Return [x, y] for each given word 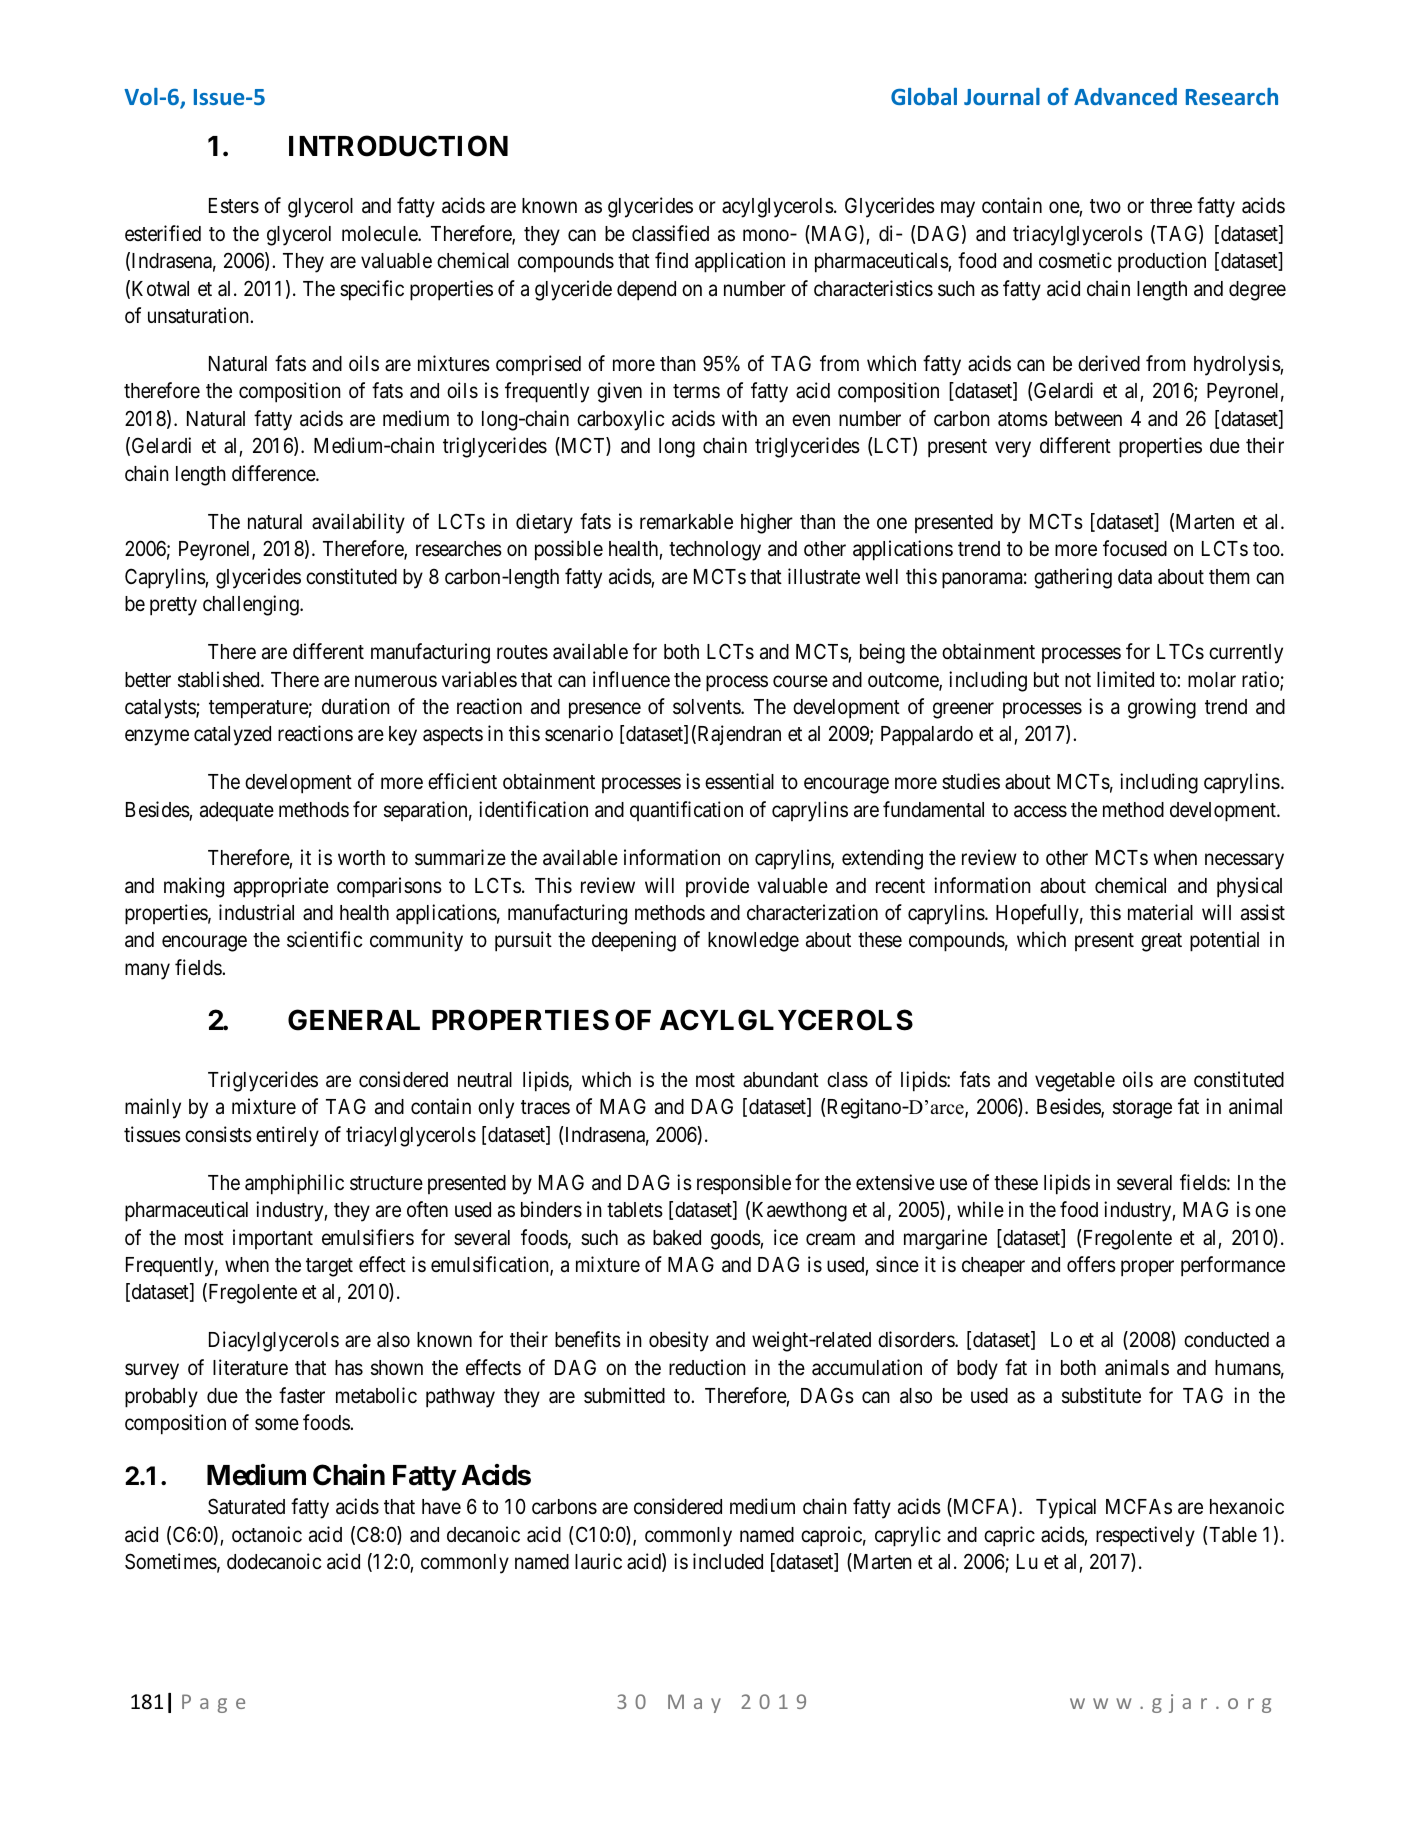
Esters [234, 206]
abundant [781, 1080]
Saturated [246, 1506]
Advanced [1125, 96]
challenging [252, 605]
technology [715, 551]
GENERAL [354, 1020]
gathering [1073, 578]
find [671, 260]
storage [1142, 1109]
